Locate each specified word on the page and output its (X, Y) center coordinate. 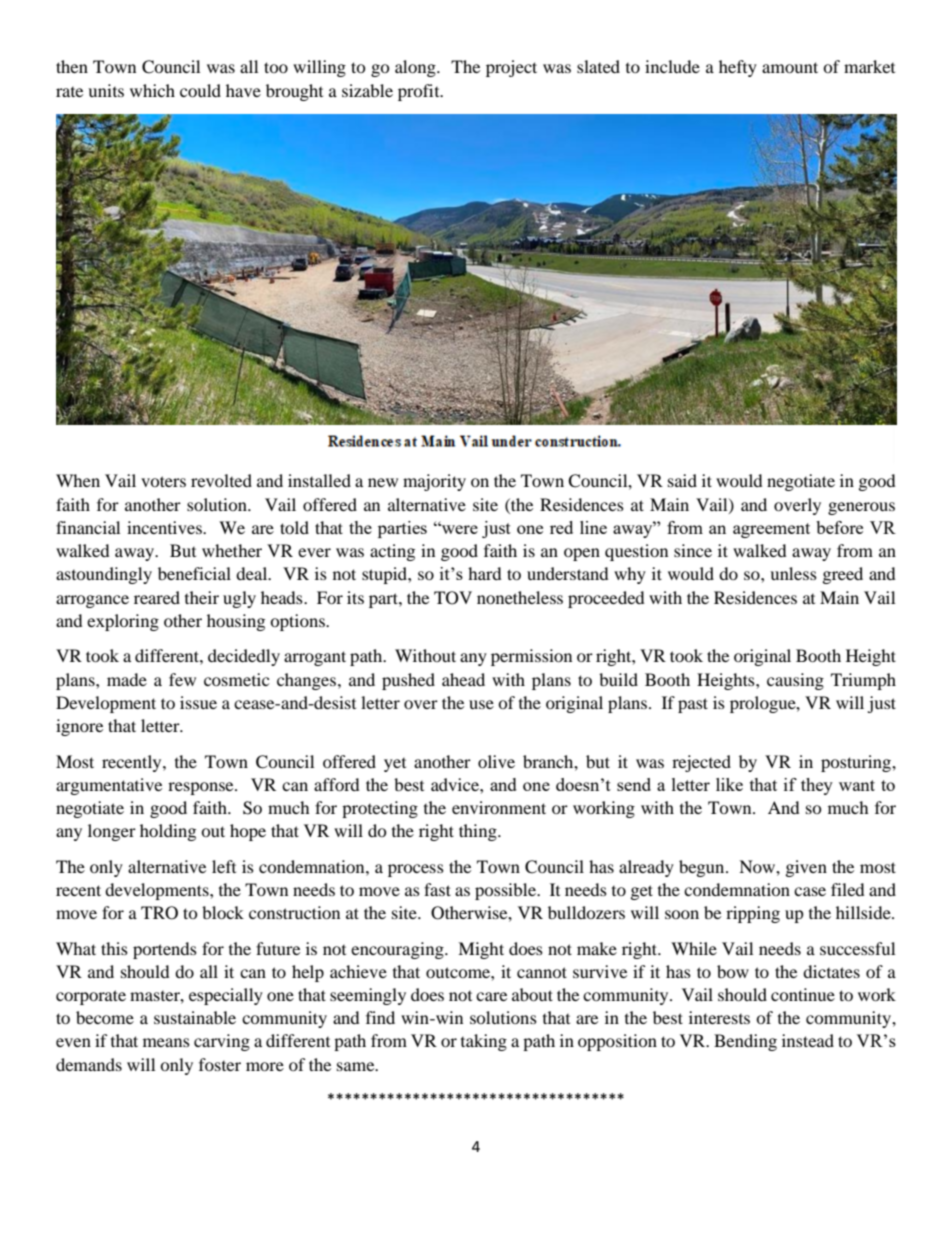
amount (790, 67)
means (166, 1042)
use (481, 704)
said (682, 480)
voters (163, 481)
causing (795, 681)
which (152, 90)
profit (420, 92)
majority (434, 482)
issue (198, 702)
